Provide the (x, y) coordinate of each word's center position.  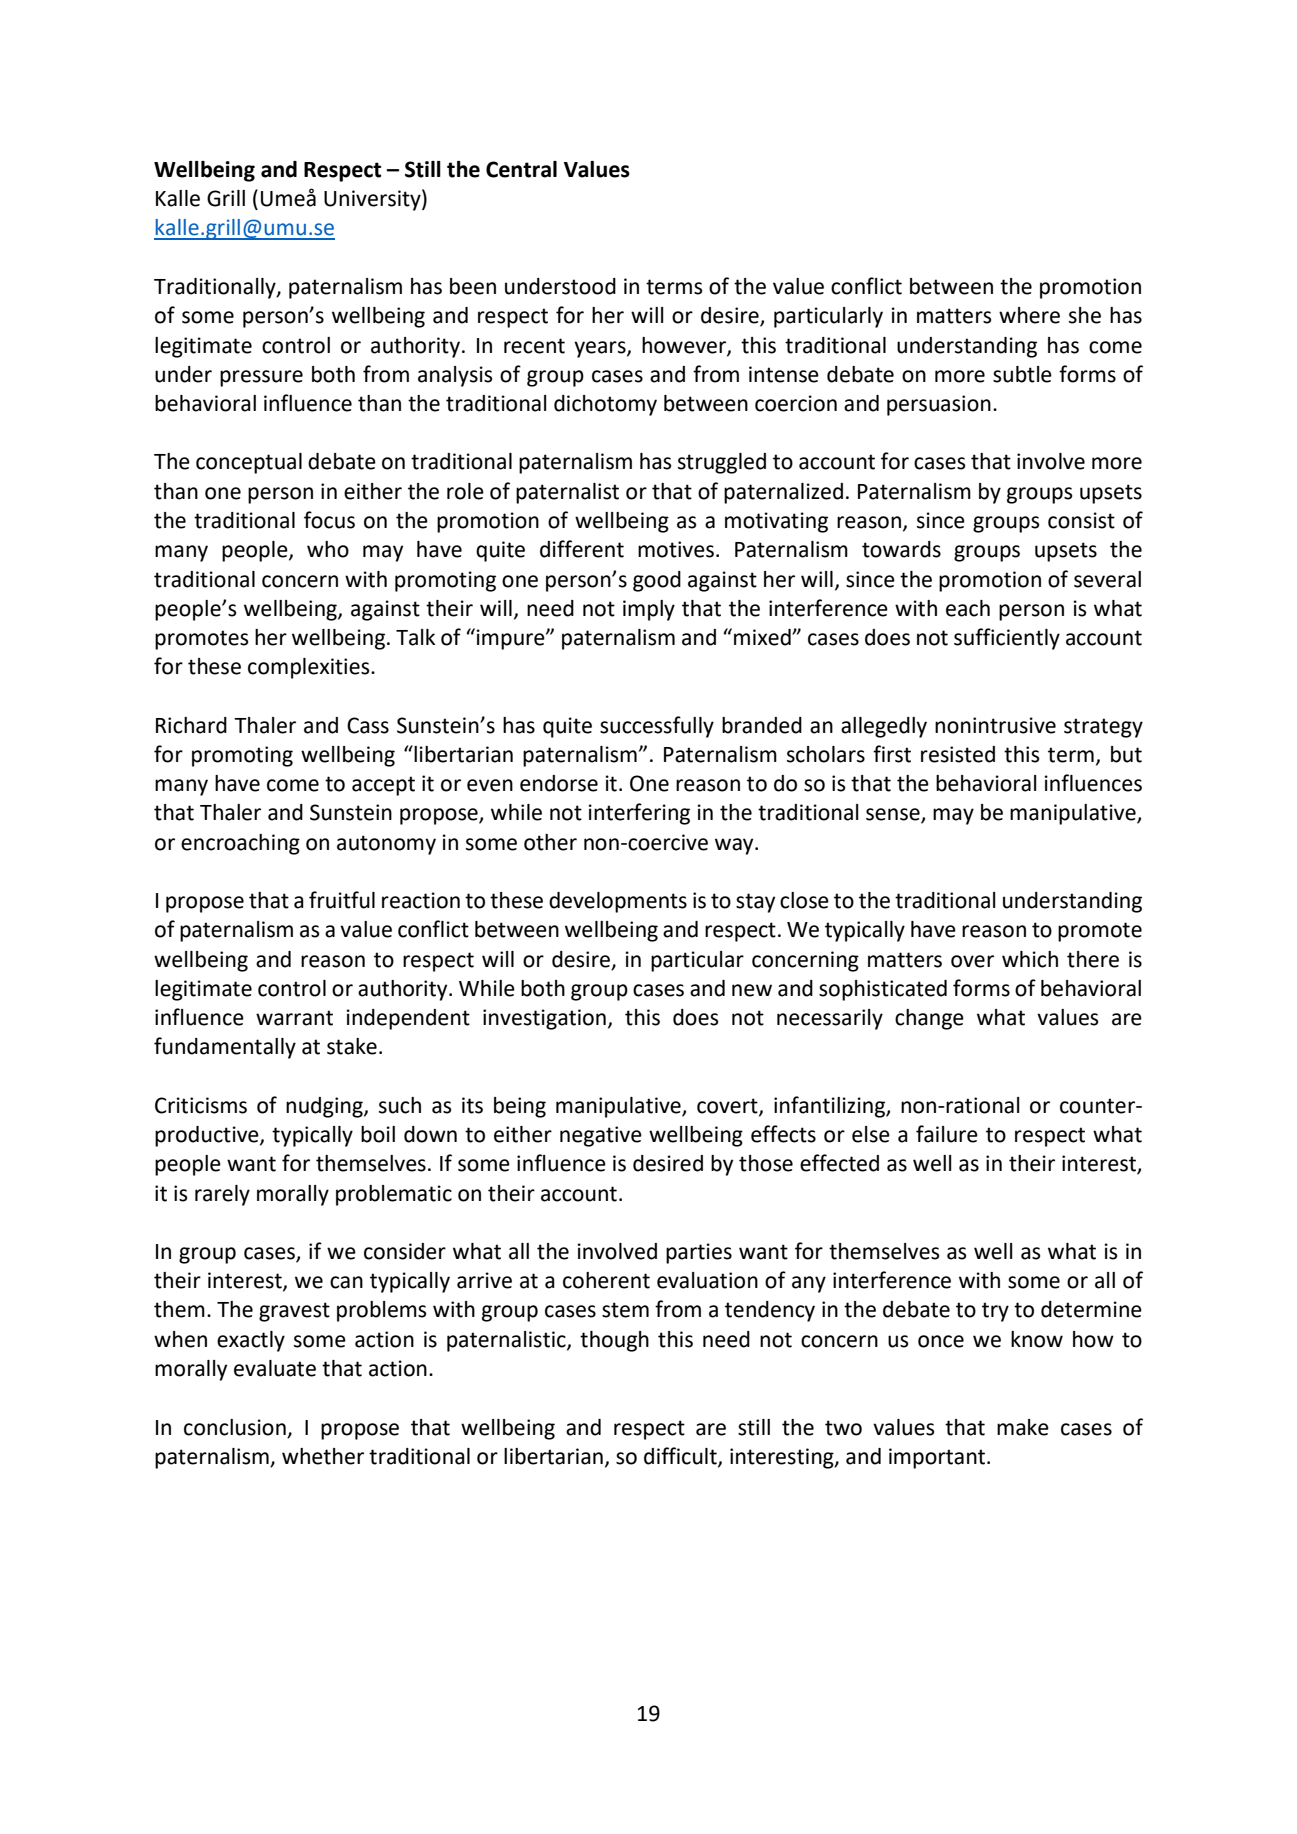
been (473, 286)
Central (521, 169)
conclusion (235, 1427)
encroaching (240, 844)
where (1029, 315)
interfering (639, 814)
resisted (958, 754)
